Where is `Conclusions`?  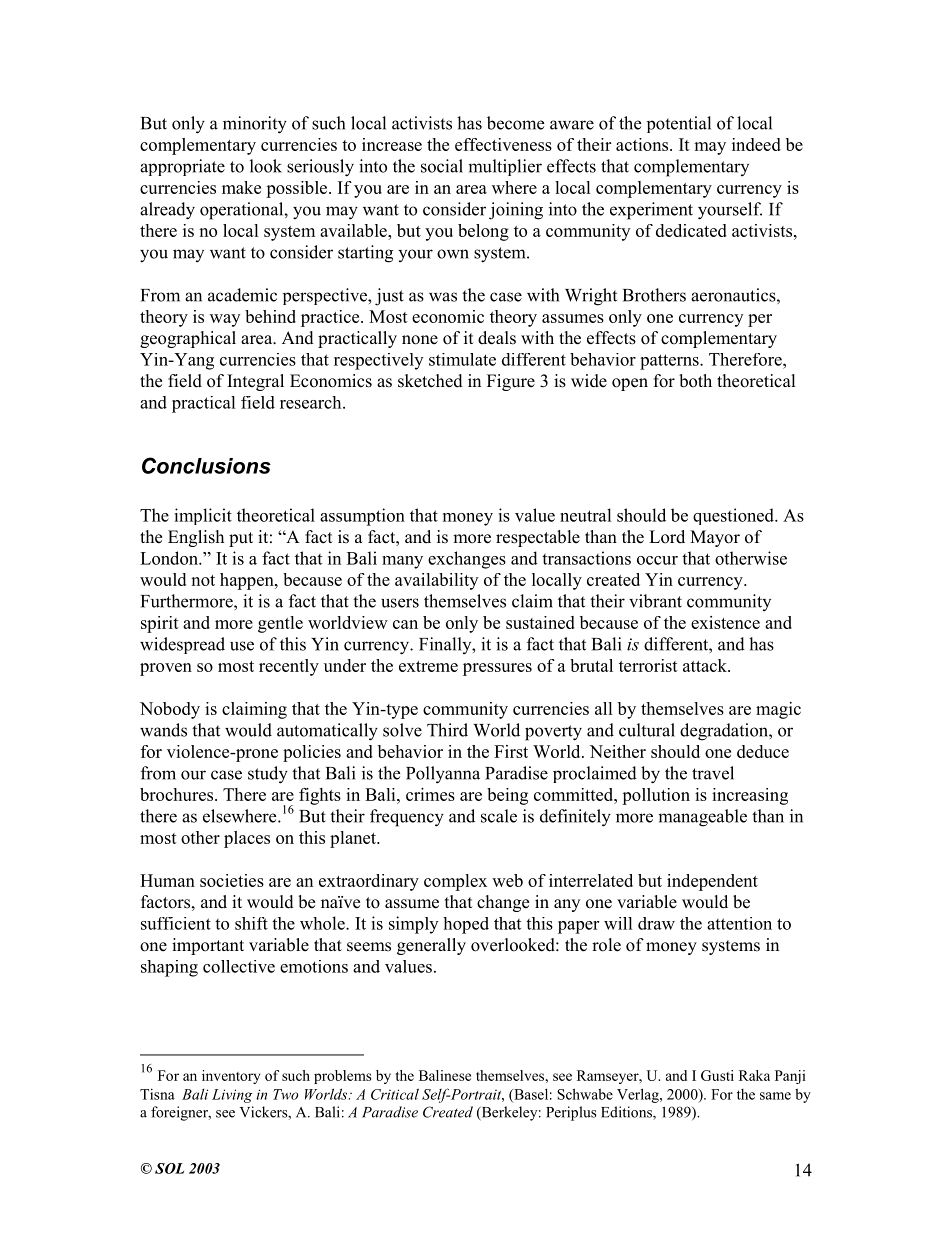 Conclusions is located at coordinates (206, 465).
